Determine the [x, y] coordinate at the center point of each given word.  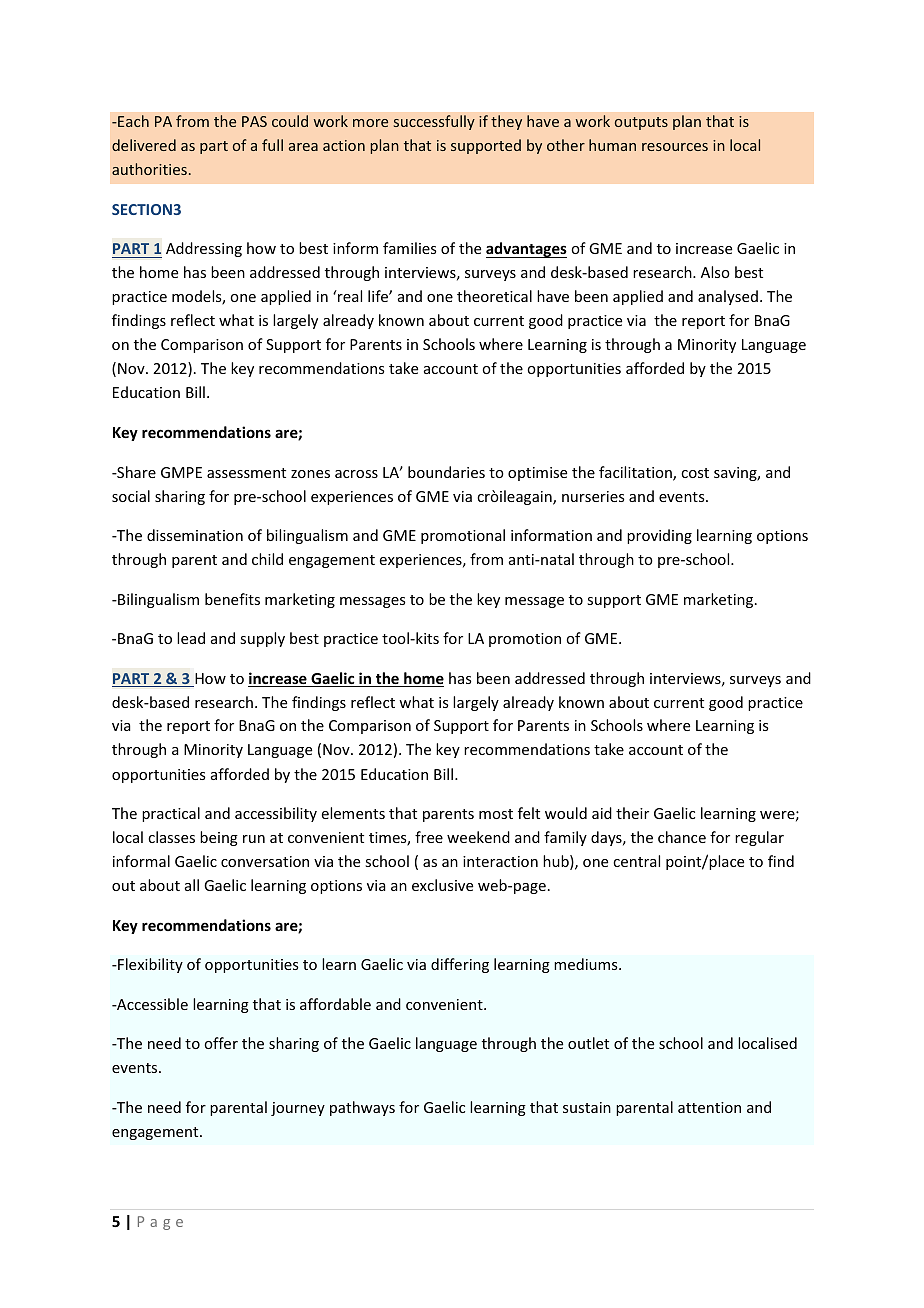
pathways [362, 1108]
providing [659, 536]
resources [675, 147]
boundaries [446, 472]
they [506, 122]
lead [191, 638]
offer [221, 1043]
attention [709, 1107]
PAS [254, 121]
